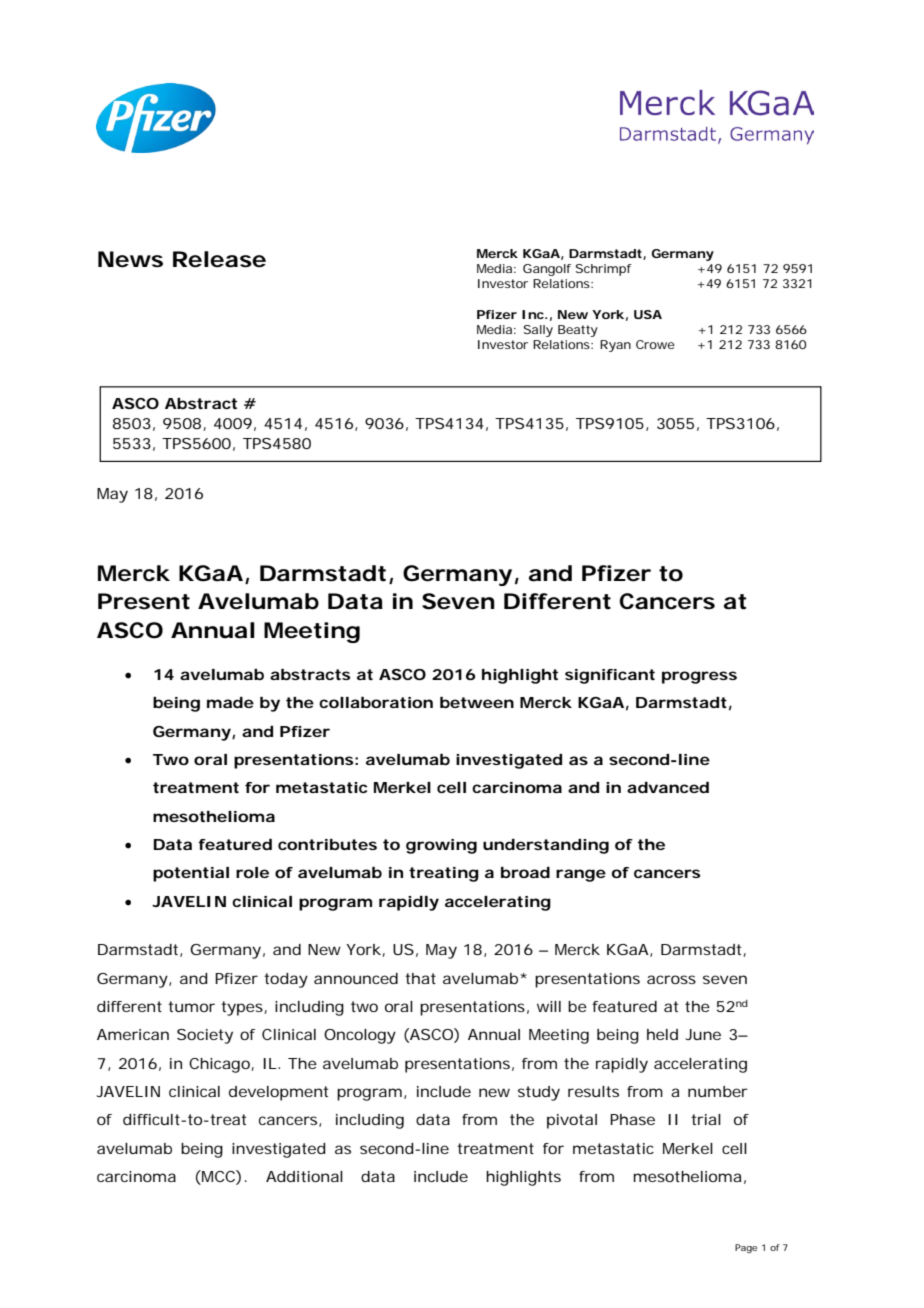 The image size is (924, 1308). I want to click on USA, so click(648, 314).
